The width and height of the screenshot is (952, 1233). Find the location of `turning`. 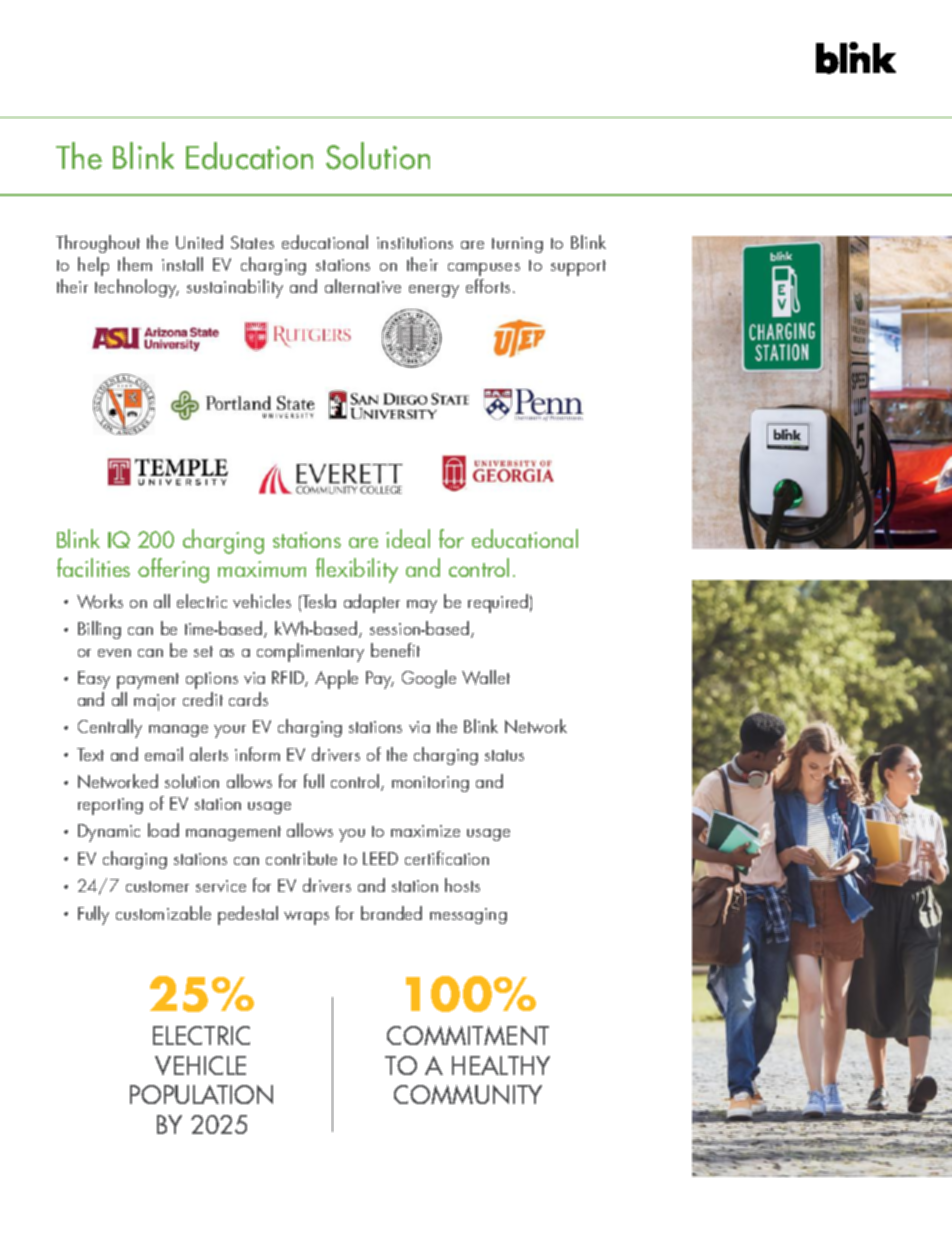

turning is located at coordinates (517, 245).
